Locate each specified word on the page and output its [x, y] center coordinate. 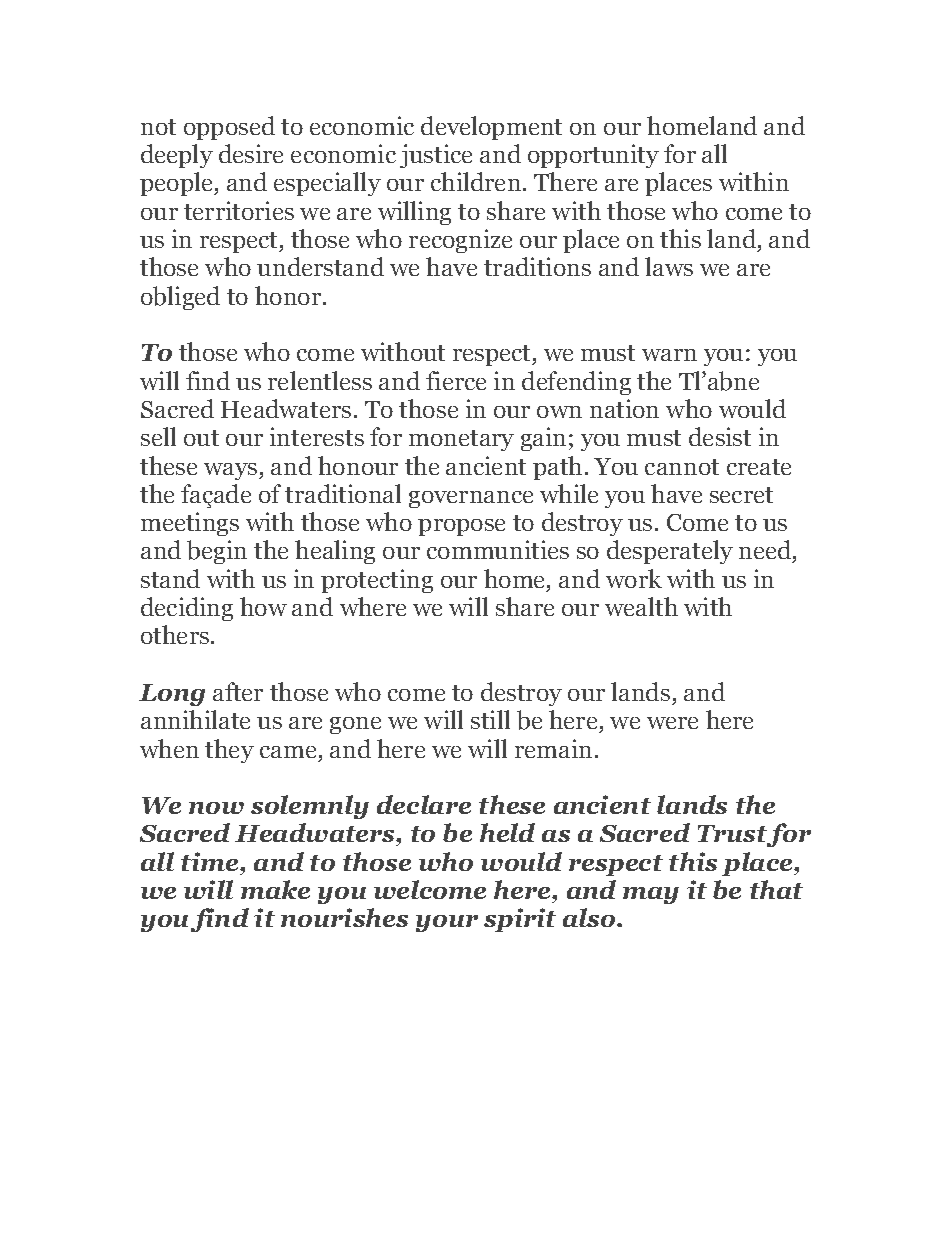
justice [436, 156]
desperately [670, 552]
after [238, 691]
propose [461, 527]
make [275, 889]
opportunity [593, 156]
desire [251, 153]
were [672, 723]
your [447, 923]
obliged [180, 298]
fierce [456, 380]
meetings [190, 524]
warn [669, 355]
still [490, 719]
